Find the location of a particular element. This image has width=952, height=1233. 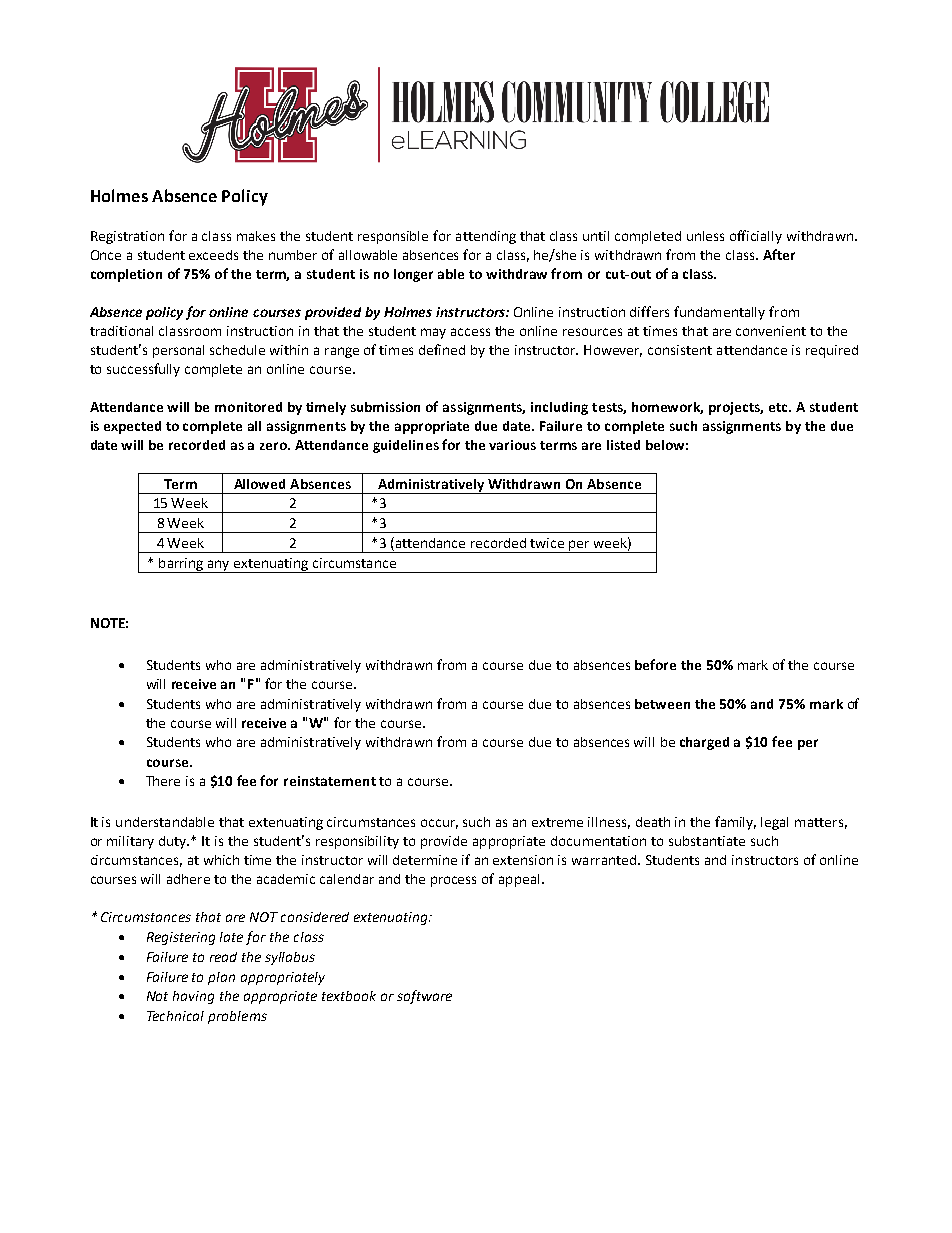

software is located at coordinates (424, 997).
